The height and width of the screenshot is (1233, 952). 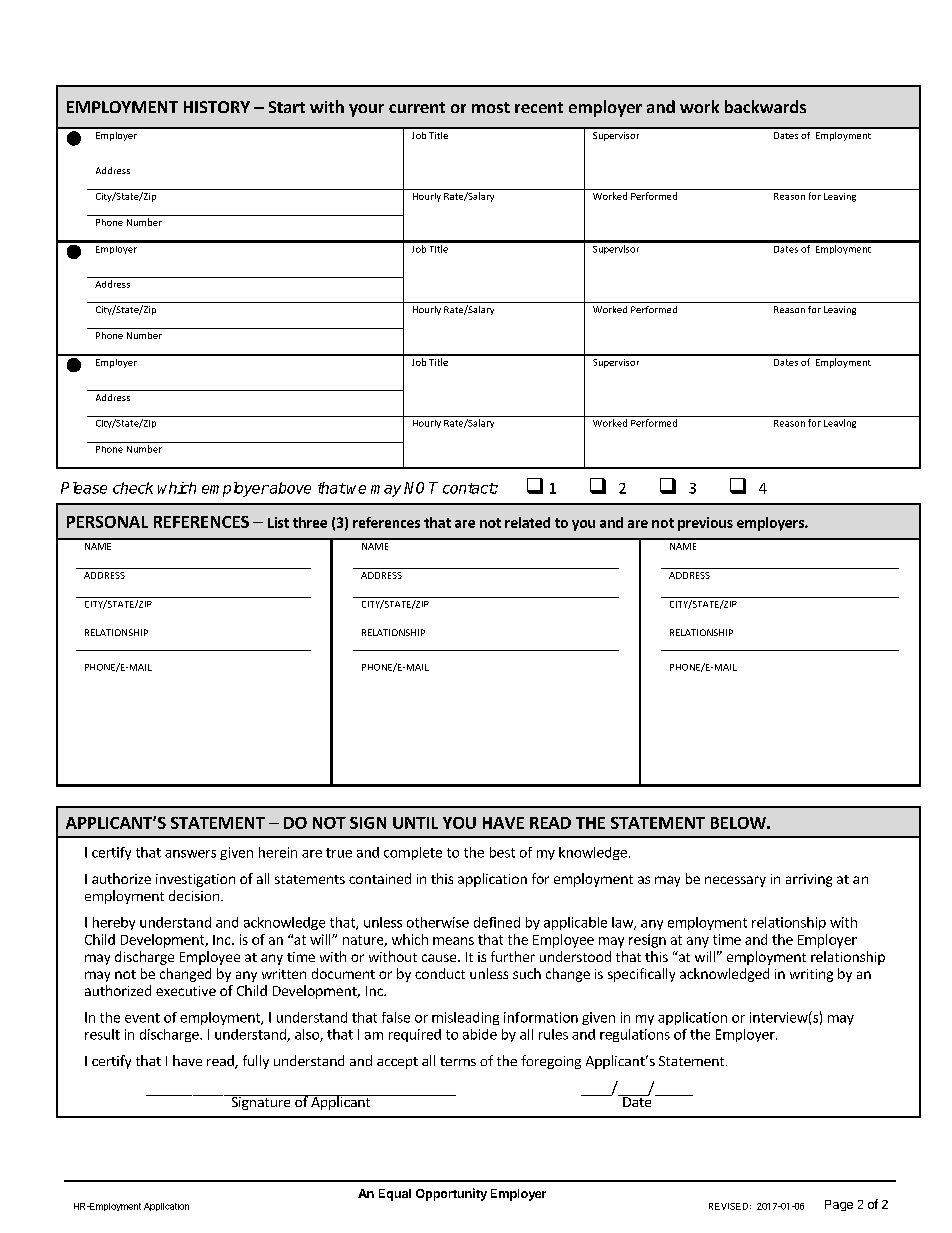 I want to click on previous, so click(x=705, y=524).
